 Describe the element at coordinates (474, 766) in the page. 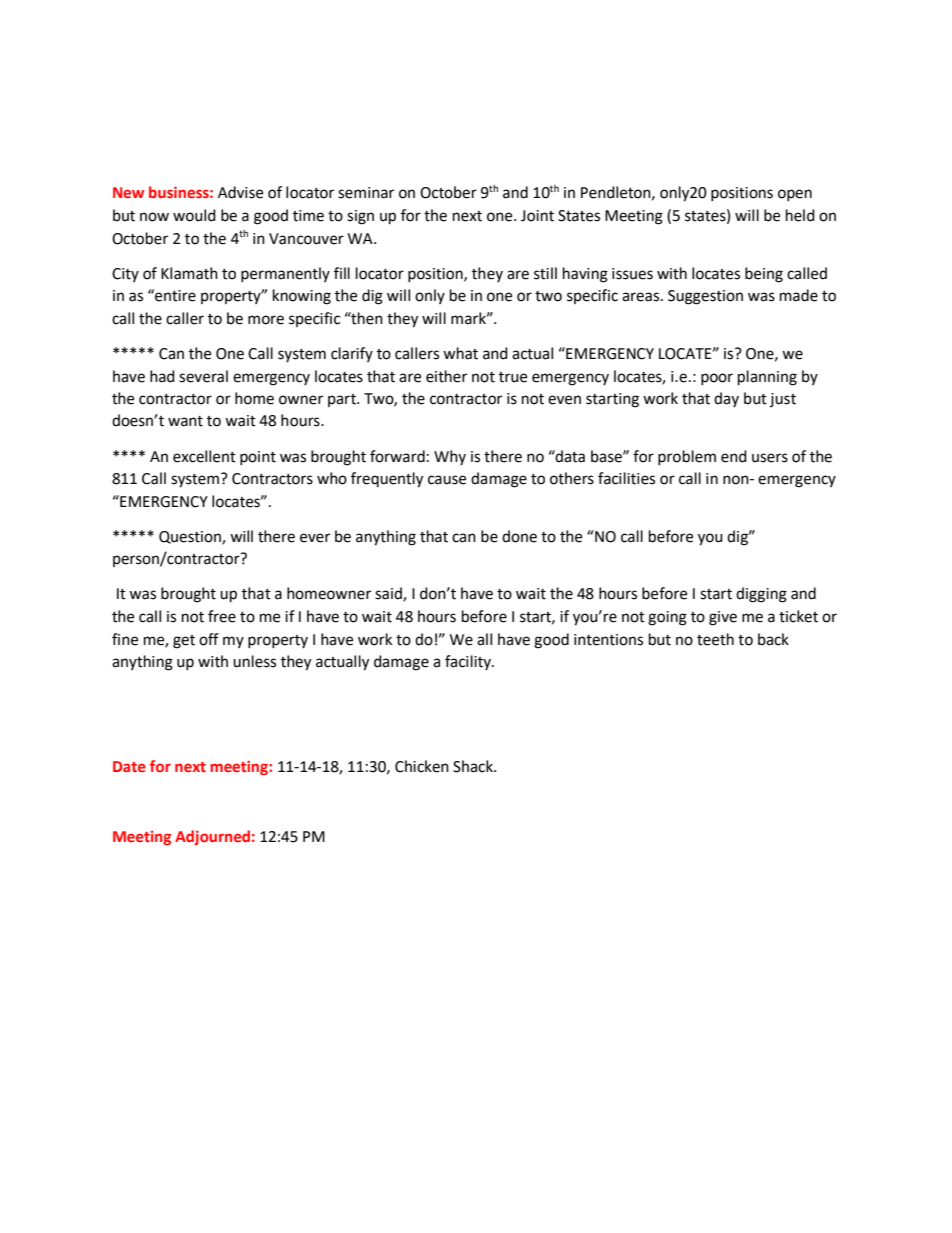

I see `Shack` at that location.
